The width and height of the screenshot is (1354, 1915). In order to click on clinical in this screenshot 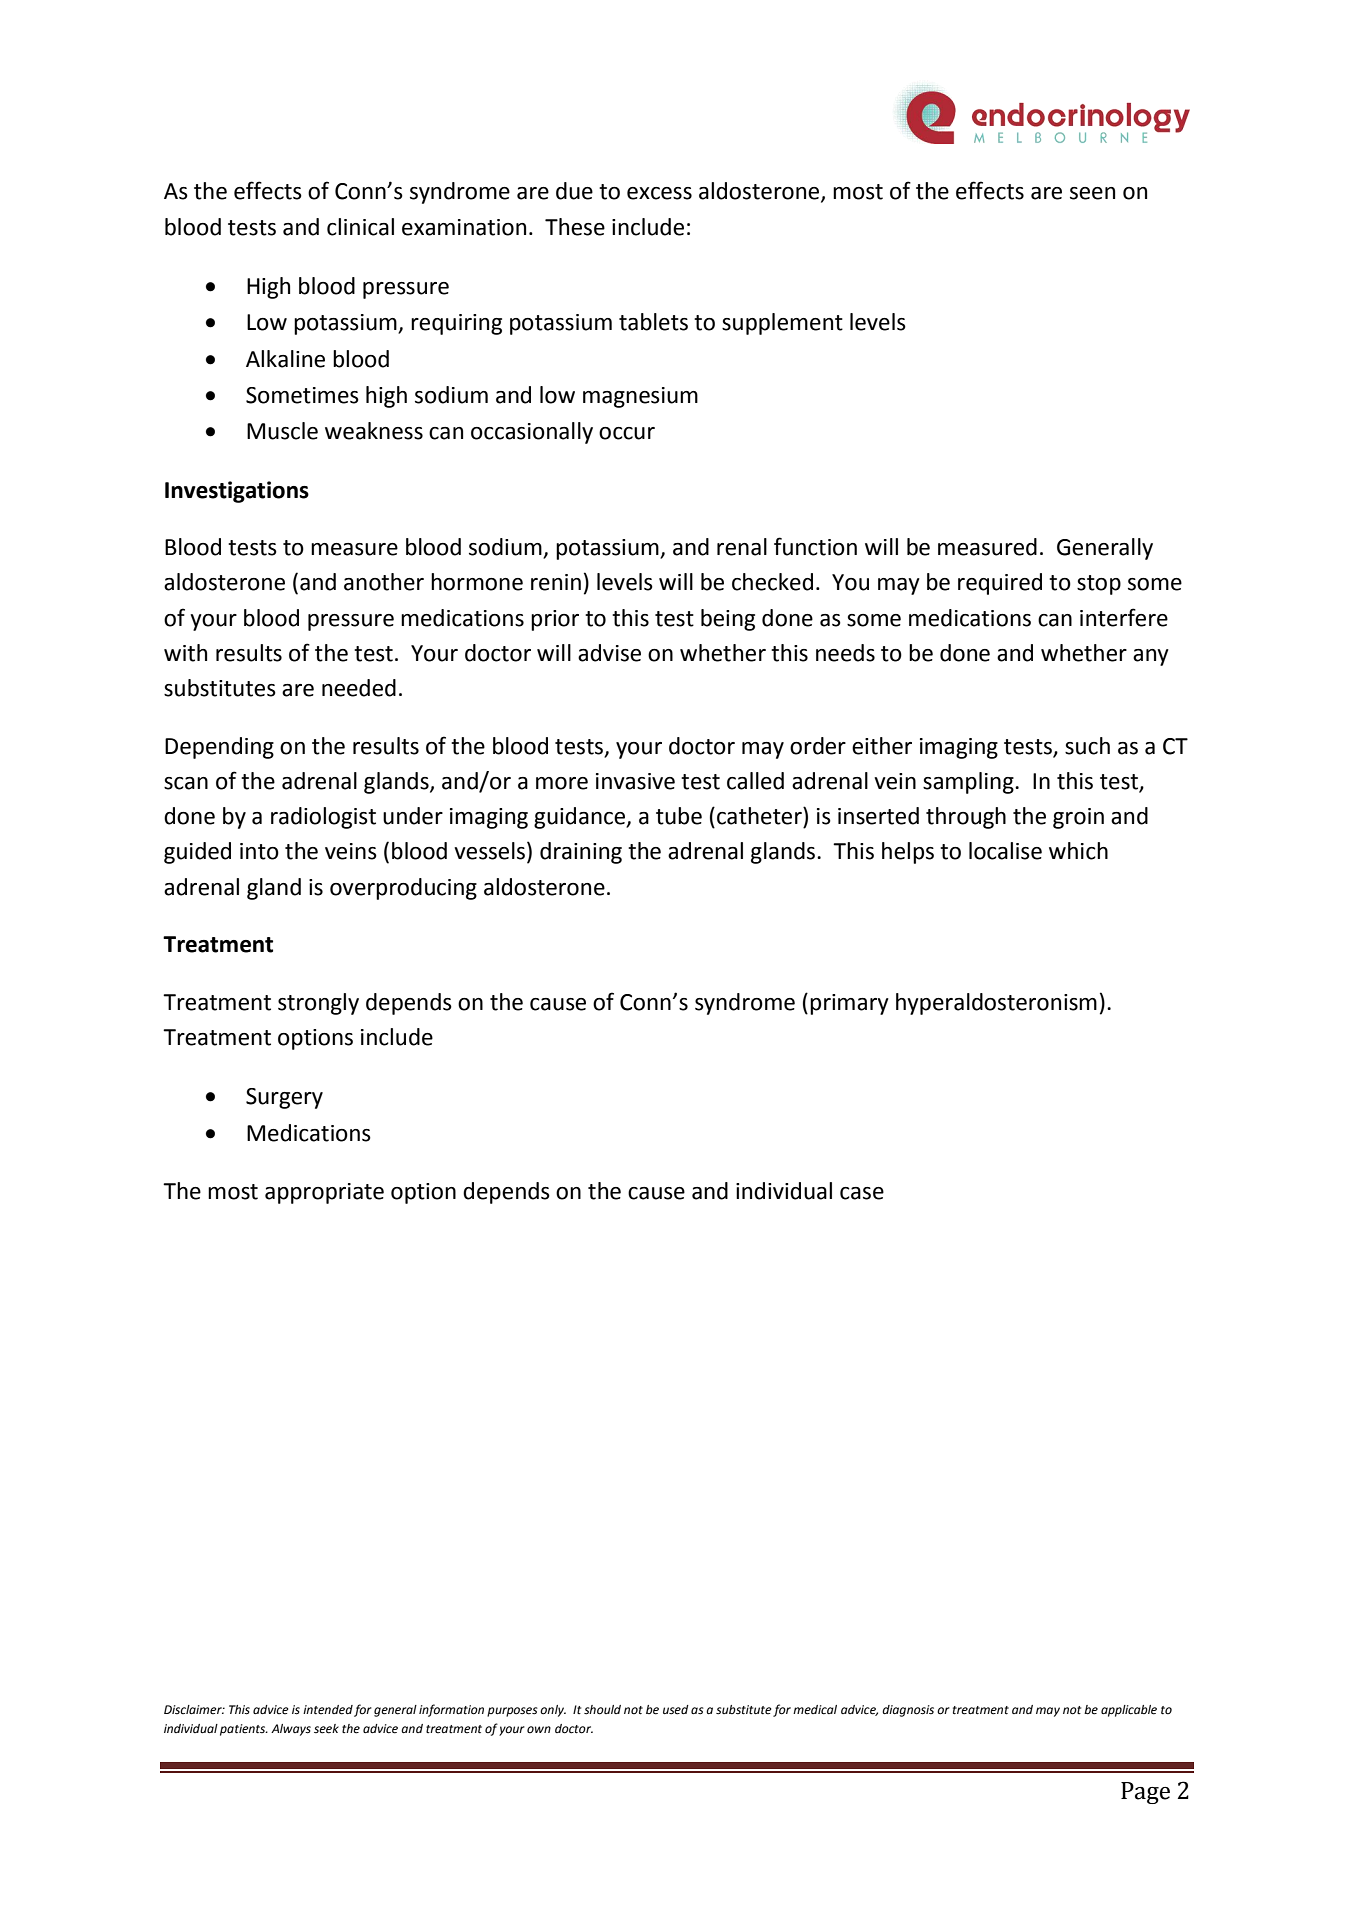, I will do `click(360, 227)`.
